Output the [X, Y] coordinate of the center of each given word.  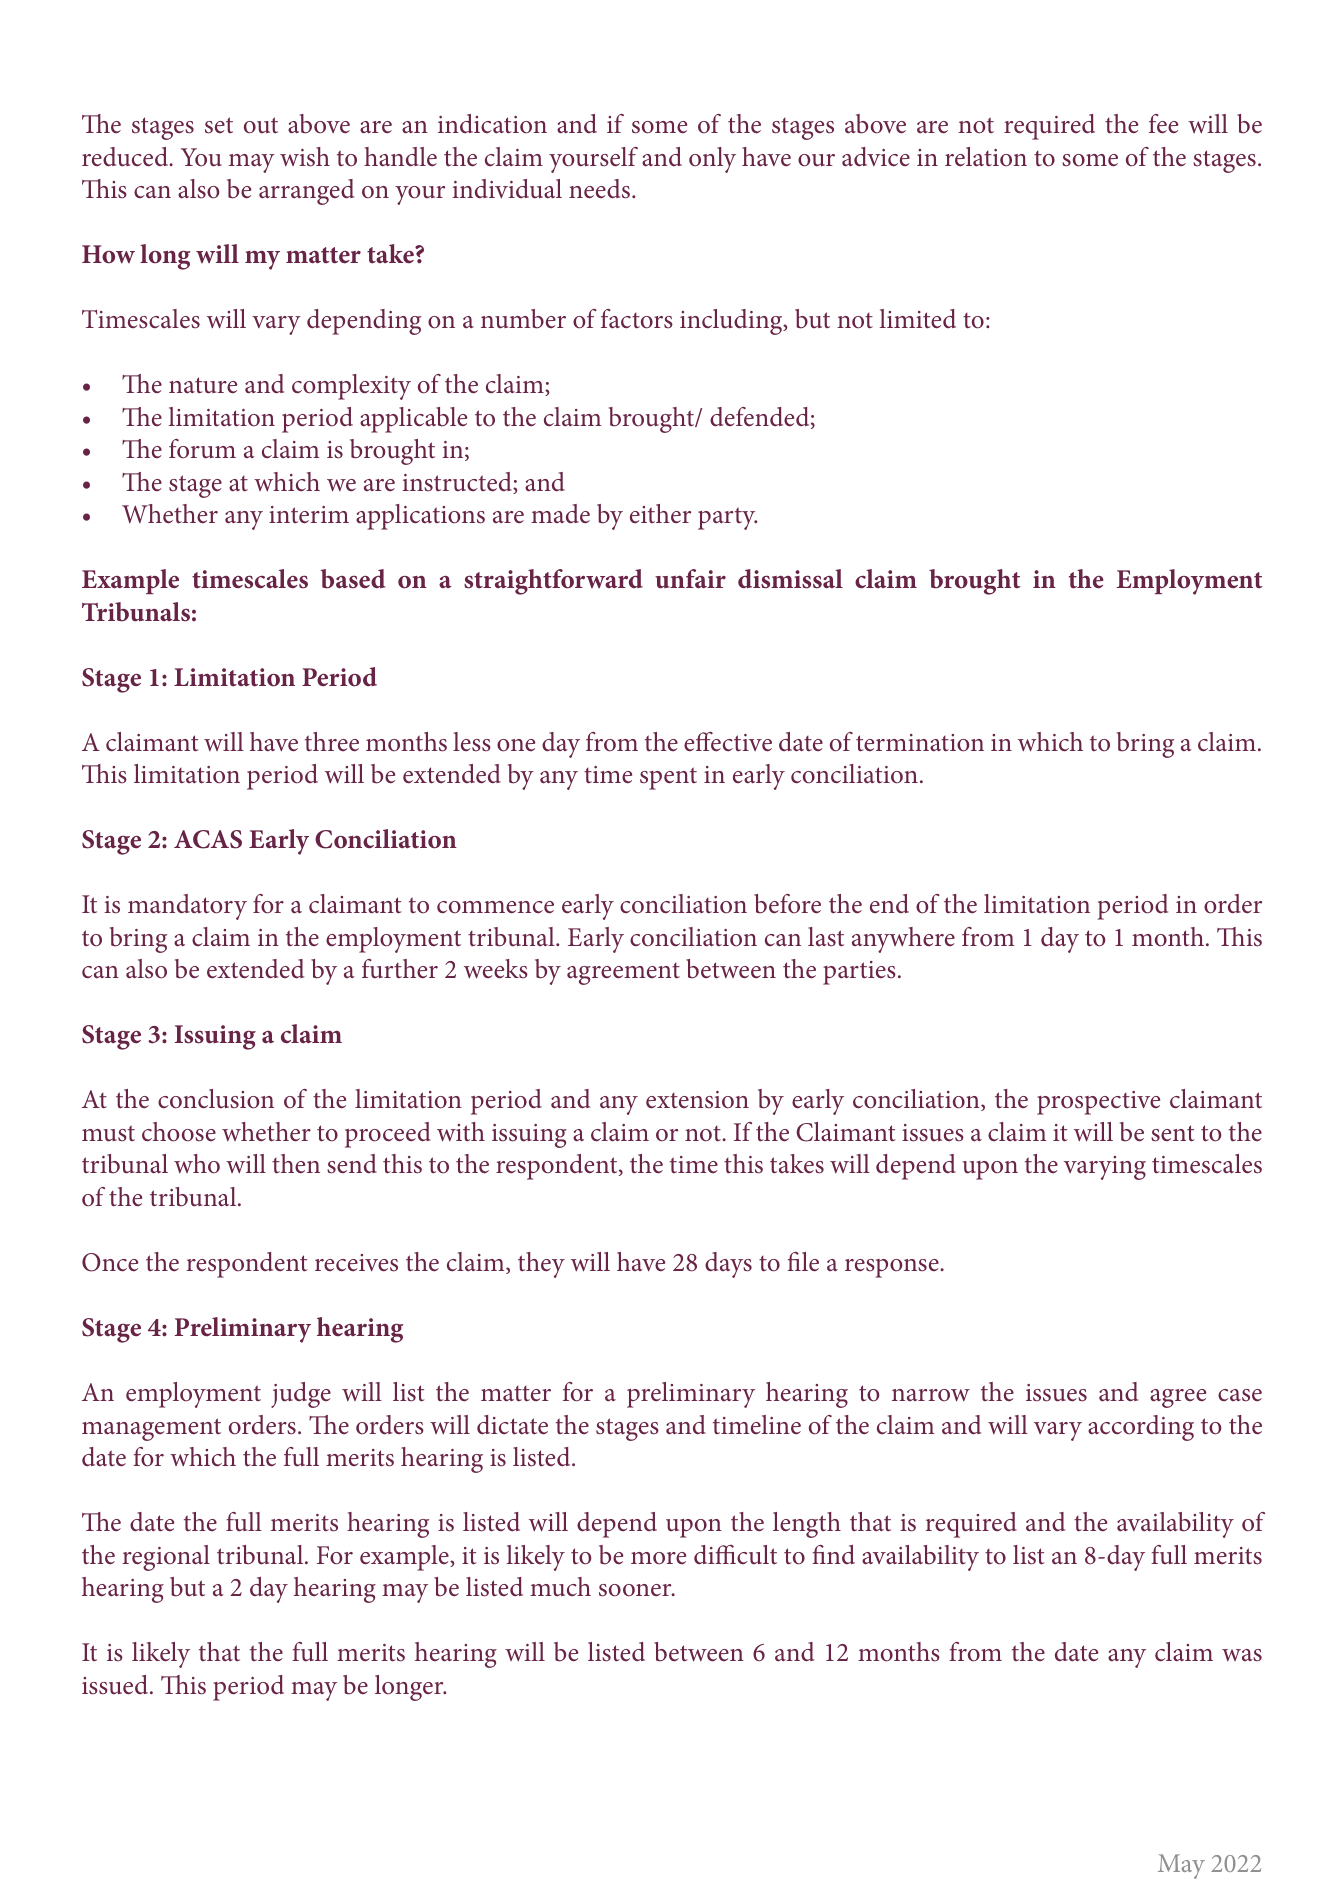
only [712, 160]
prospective [1098, 1103]
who [197, 1164]
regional [166, 1558]
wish [305, 157]
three [332, 742]
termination [920, 743]
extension [697, 1100]
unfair [690, 579]
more [658, 1558]
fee [1163, 124]
